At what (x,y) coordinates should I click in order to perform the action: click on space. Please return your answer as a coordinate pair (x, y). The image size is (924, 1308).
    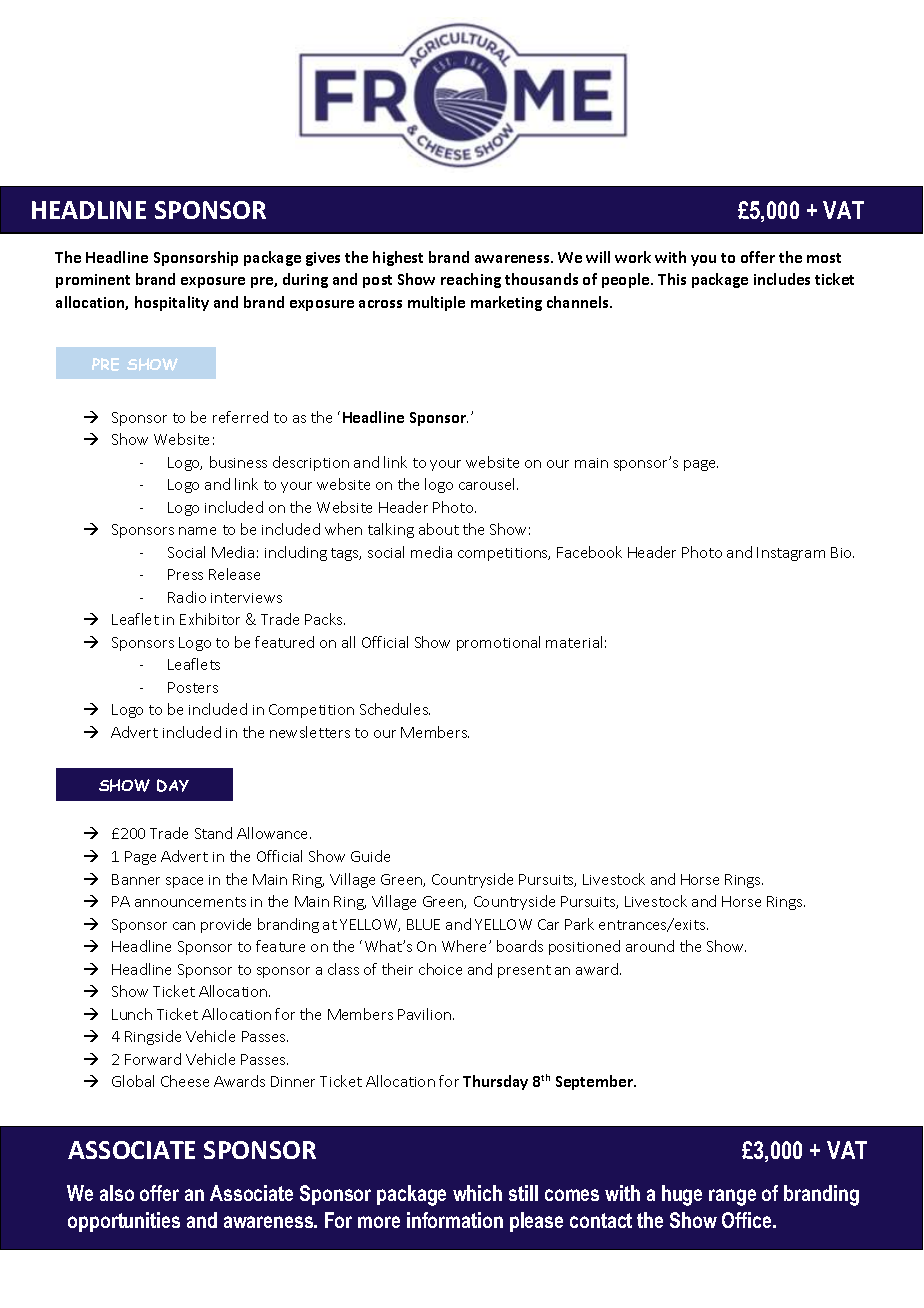
    Looking at the image, I should click on (184, 882).
